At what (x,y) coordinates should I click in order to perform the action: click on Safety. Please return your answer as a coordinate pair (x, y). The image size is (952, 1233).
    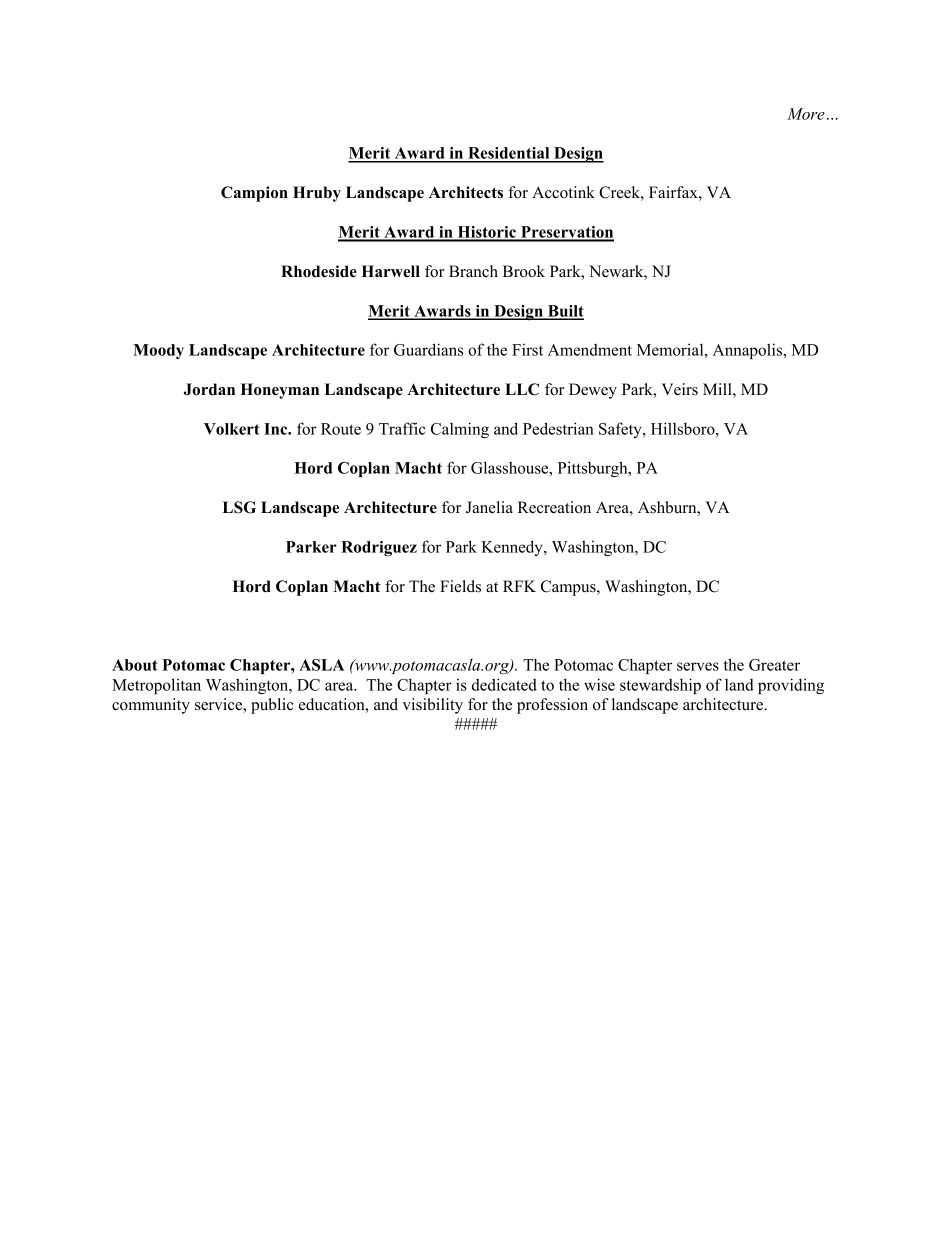
    Looking at the image, I should click on (621, 430).
